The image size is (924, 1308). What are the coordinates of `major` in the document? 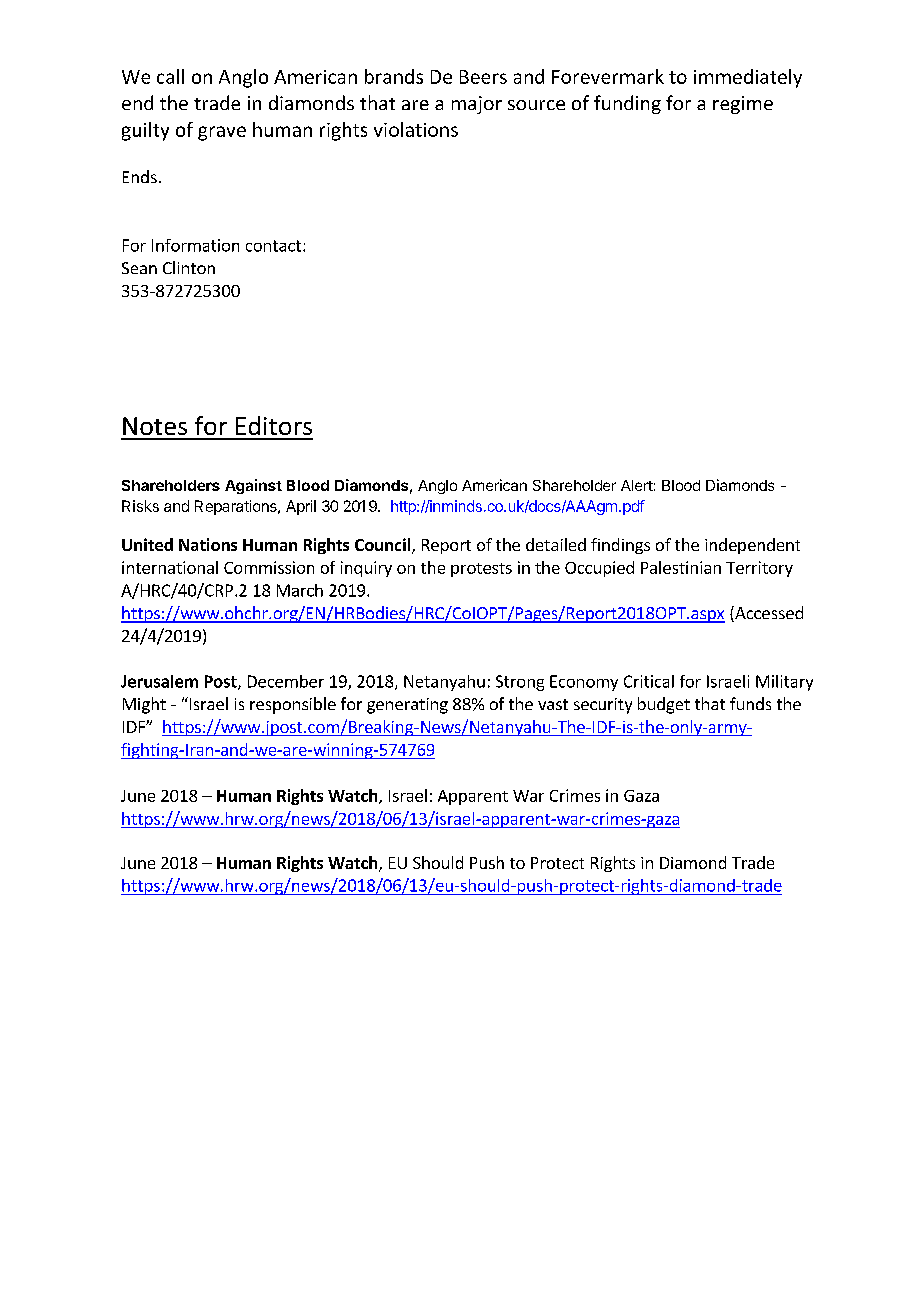 It's located at (477, 105).
